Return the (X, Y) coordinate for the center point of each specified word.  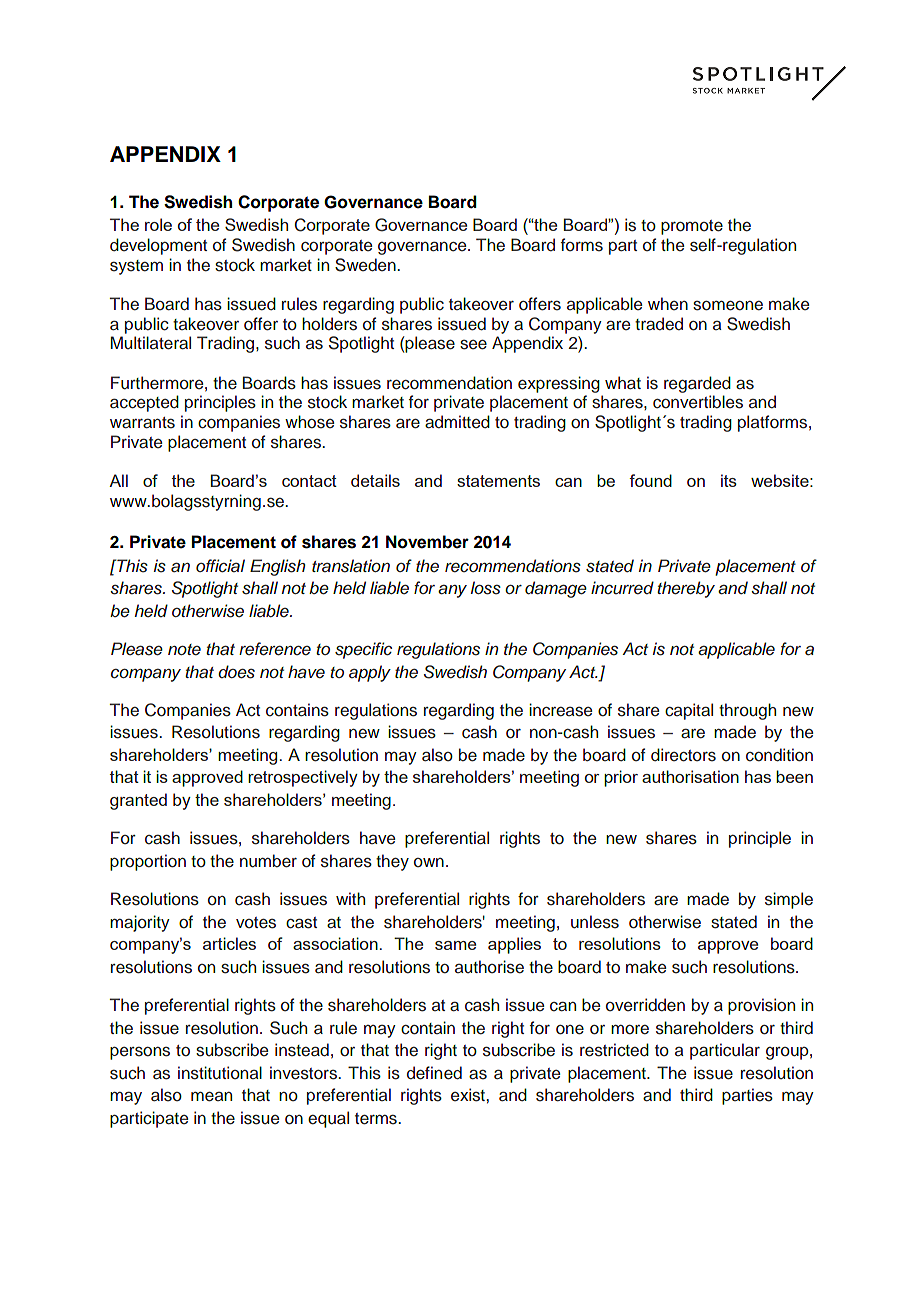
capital (689, 711)
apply (370, 673)
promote (692, 227)
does (236, 672)
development (158, 246)
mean (211, 1096)
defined (434, 1073)
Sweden (366, 265)
